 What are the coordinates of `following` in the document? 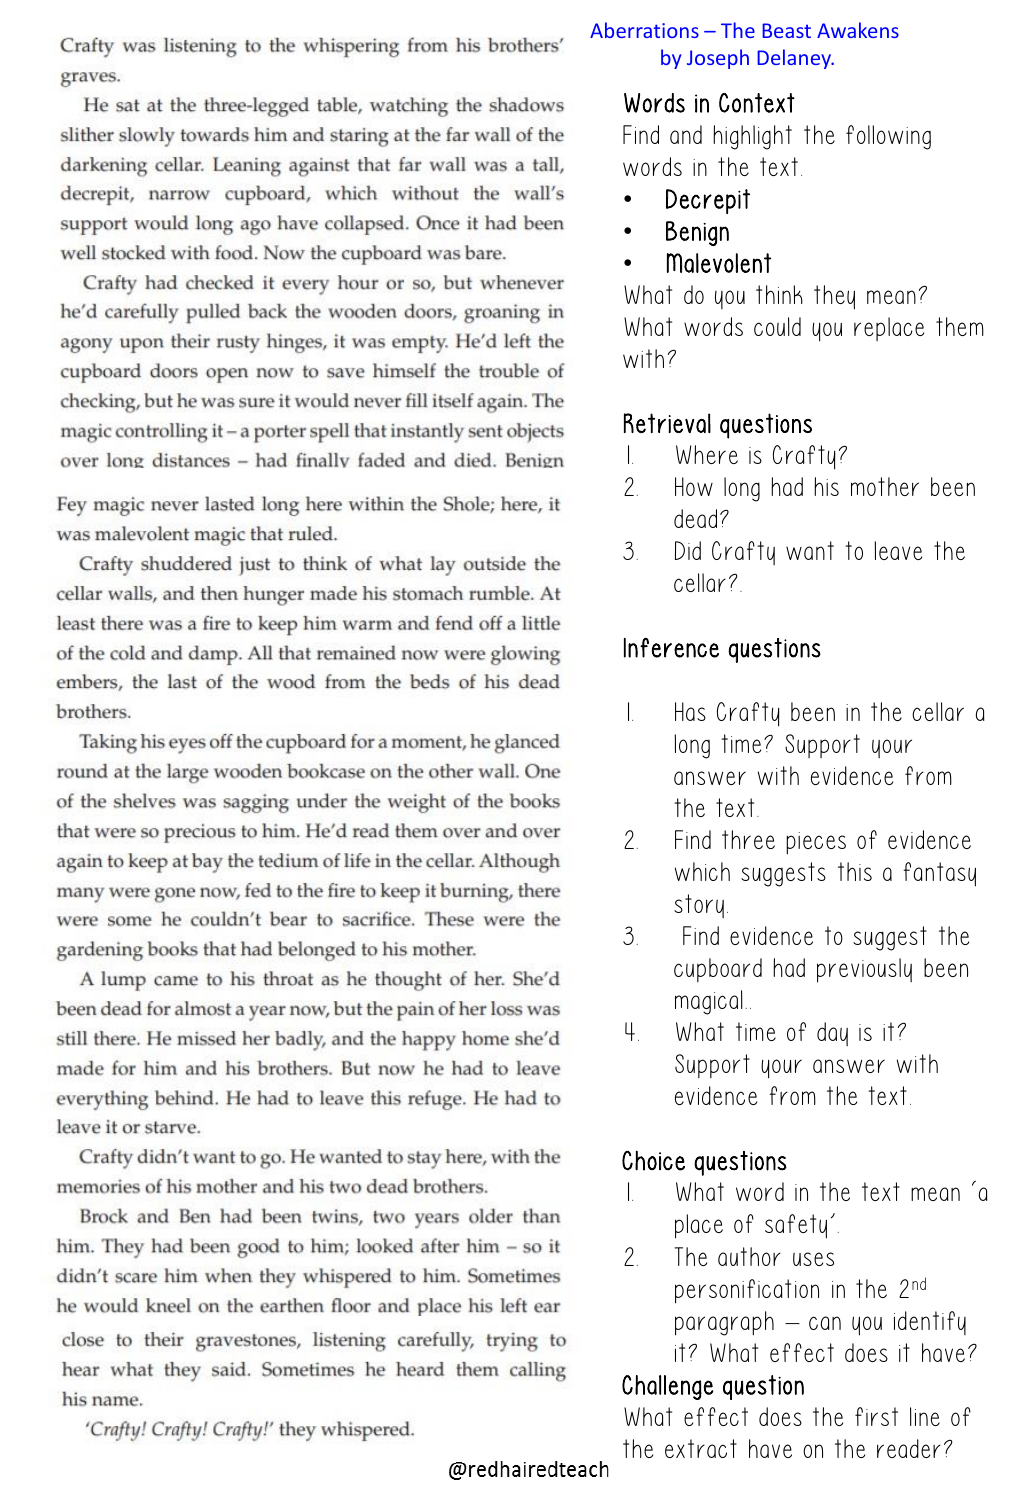 It's located at (888, 137).
